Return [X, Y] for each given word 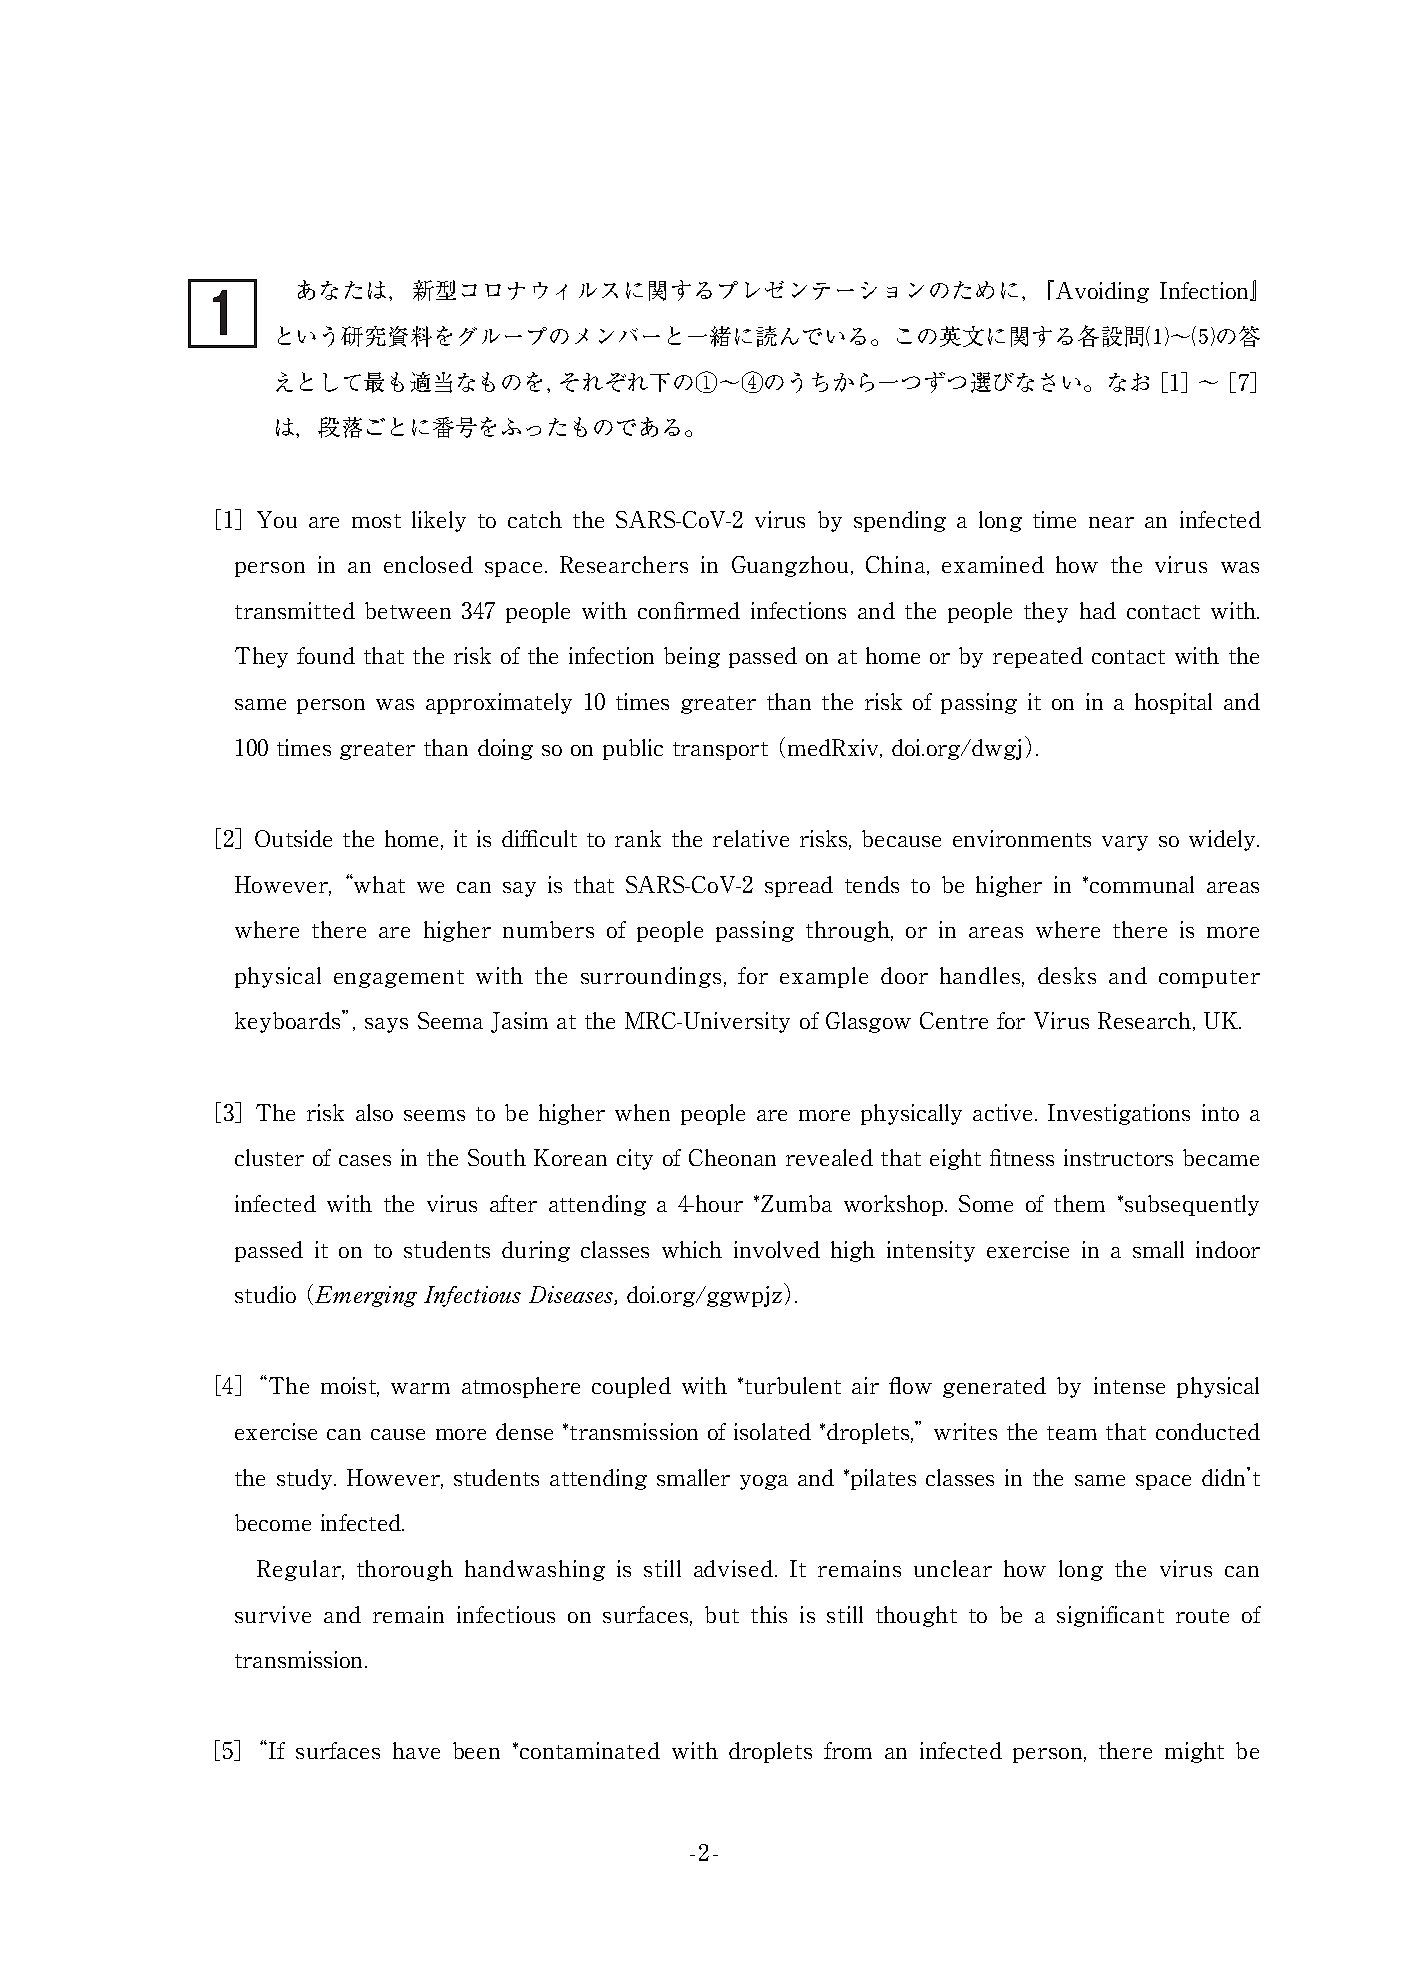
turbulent [793, 1385]
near [1111, 522]
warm [420, 1388]
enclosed [428, 564]
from [848, 1750]
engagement [399, 979]
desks [1067, 975]
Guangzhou [790, 566]
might [1194, 1752]
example [824, 977]
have [416, 1750]
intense [1129, 1385]
